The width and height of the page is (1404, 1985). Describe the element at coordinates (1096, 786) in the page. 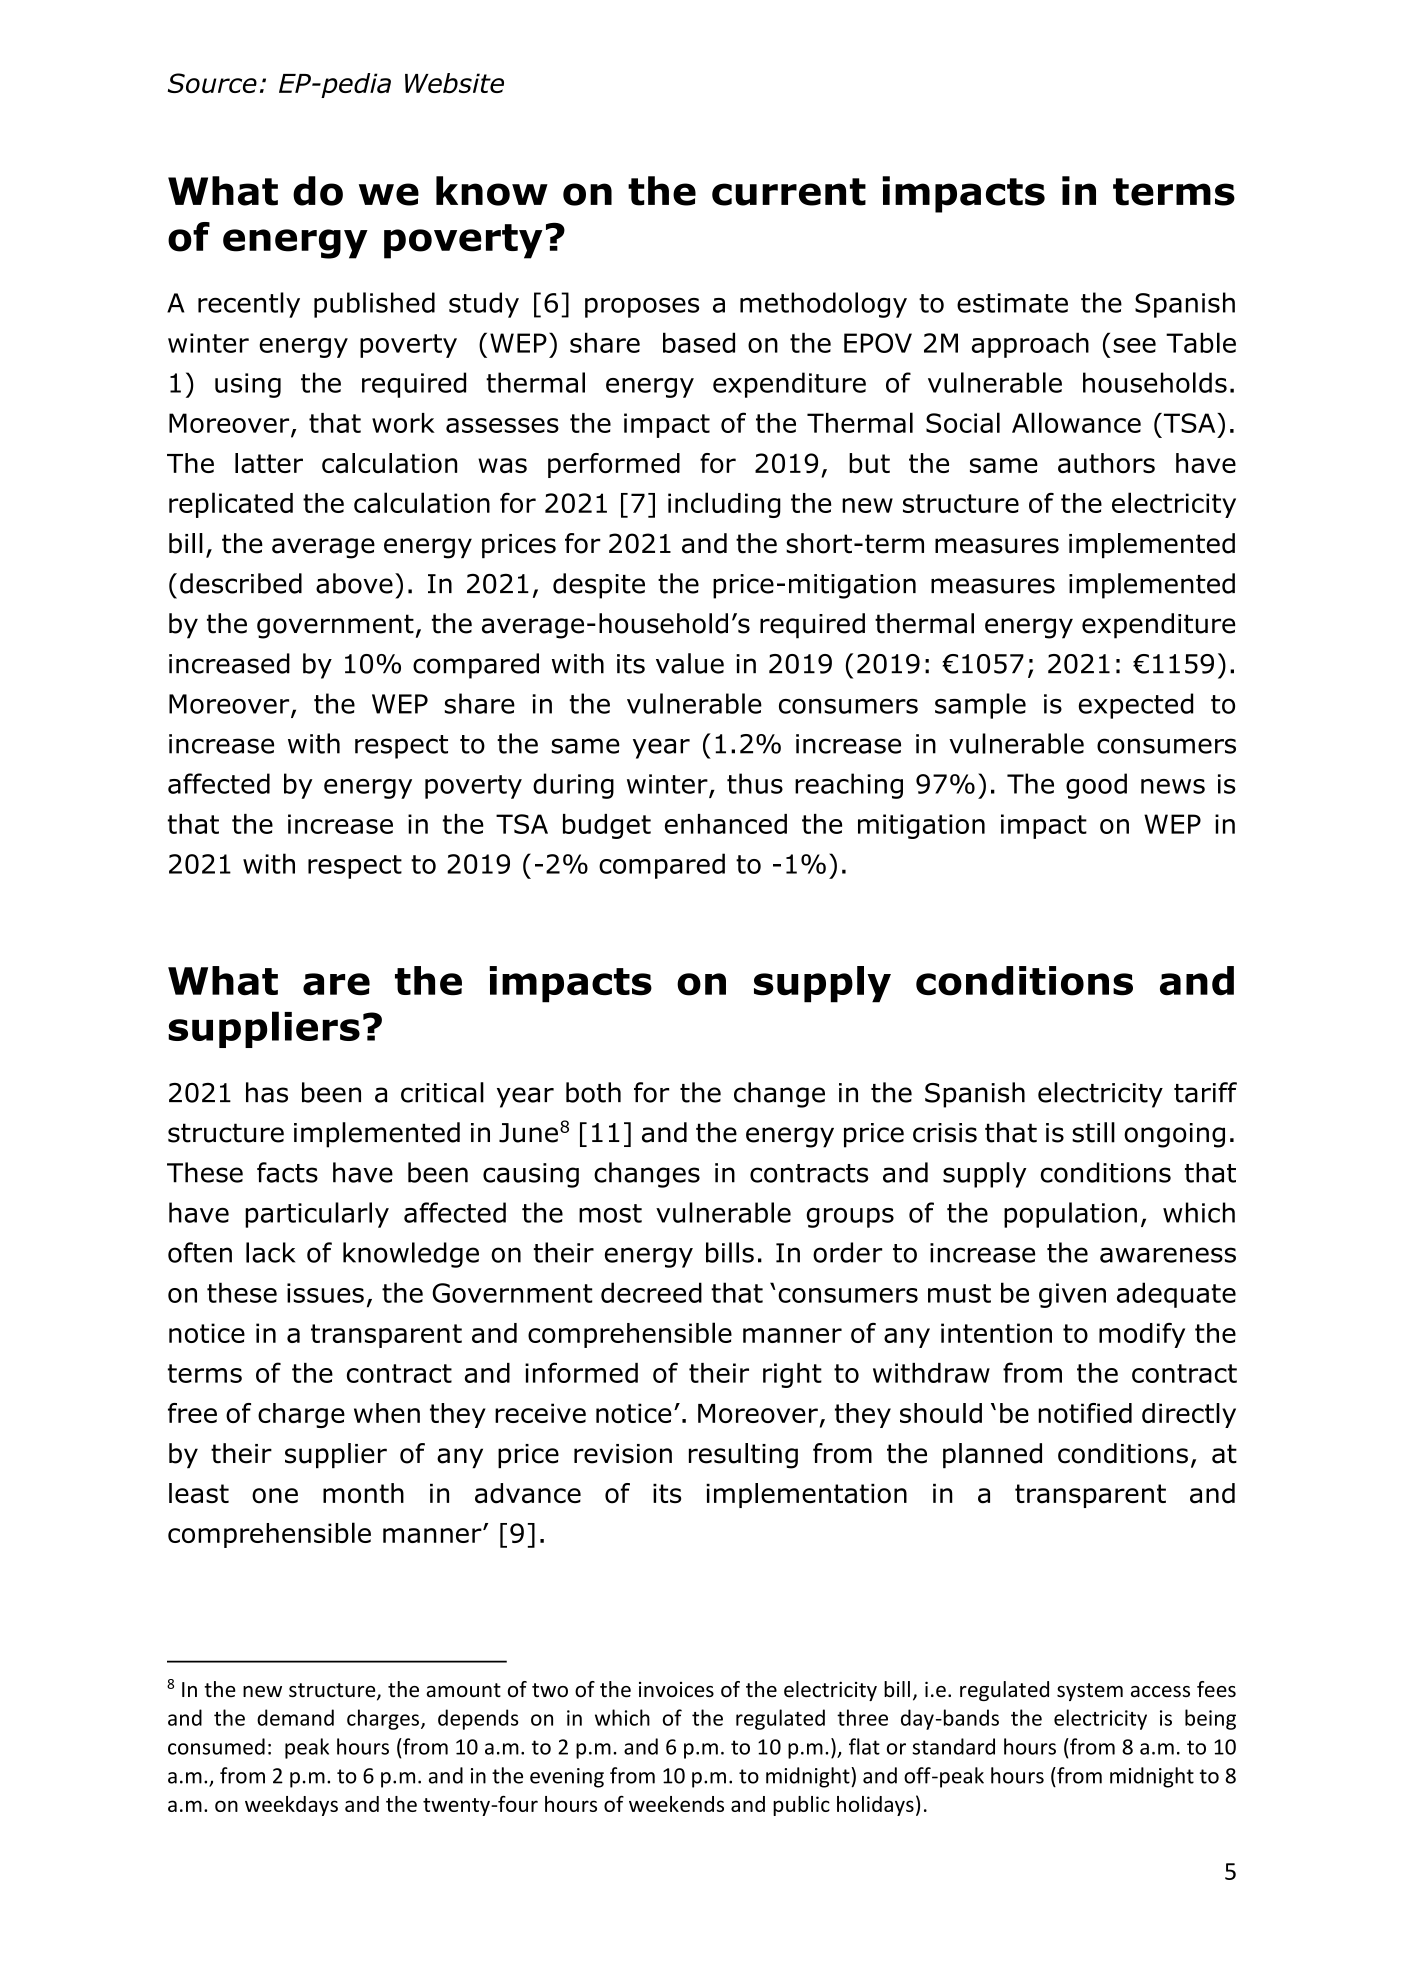

I see `good` at that location.
